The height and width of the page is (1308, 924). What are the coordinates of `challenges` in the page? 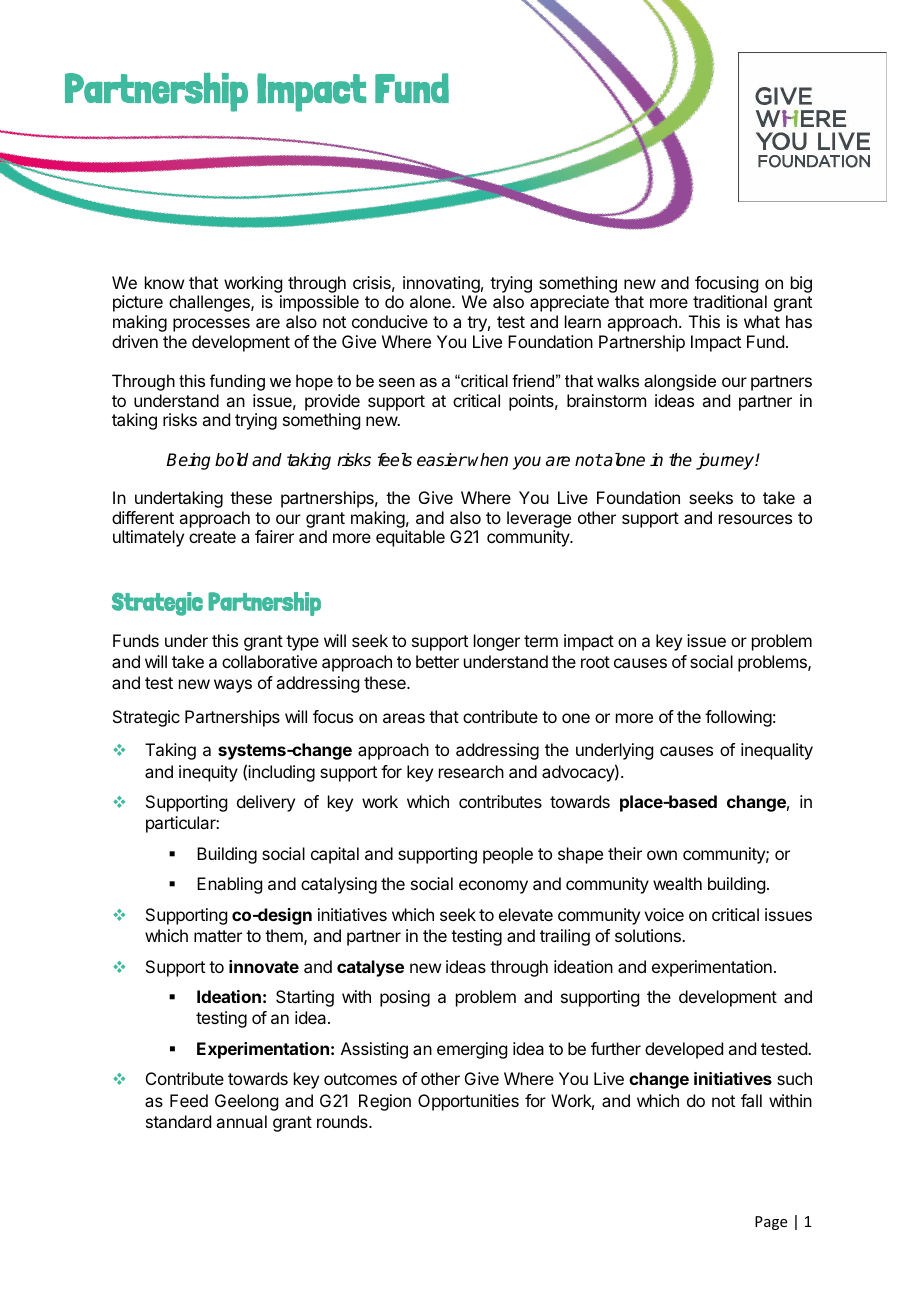 It's located at (210, 303).
